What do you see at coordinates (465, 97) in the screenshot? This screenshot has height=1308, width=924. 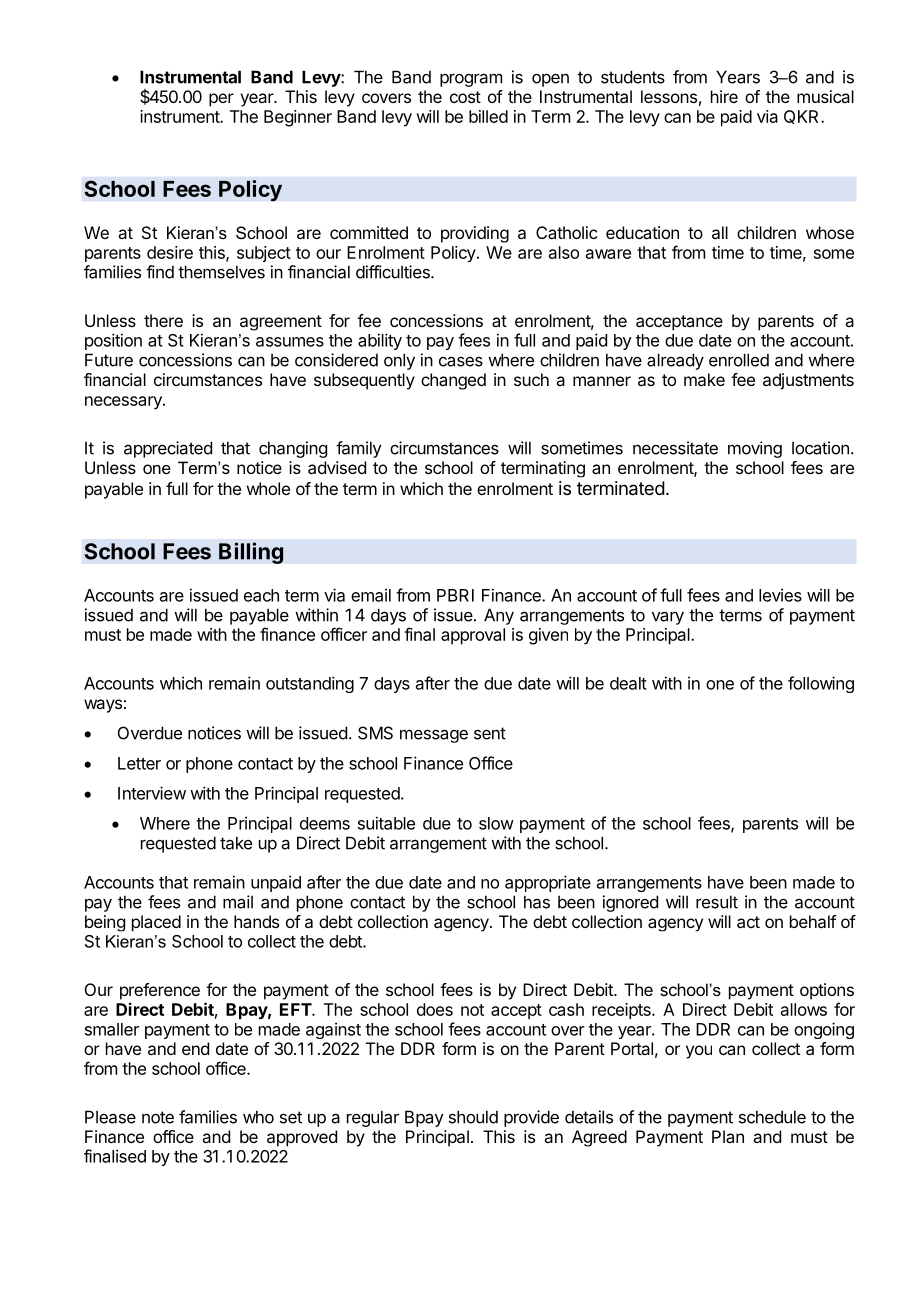 I see `cost` at bounding box center [465, 97].
